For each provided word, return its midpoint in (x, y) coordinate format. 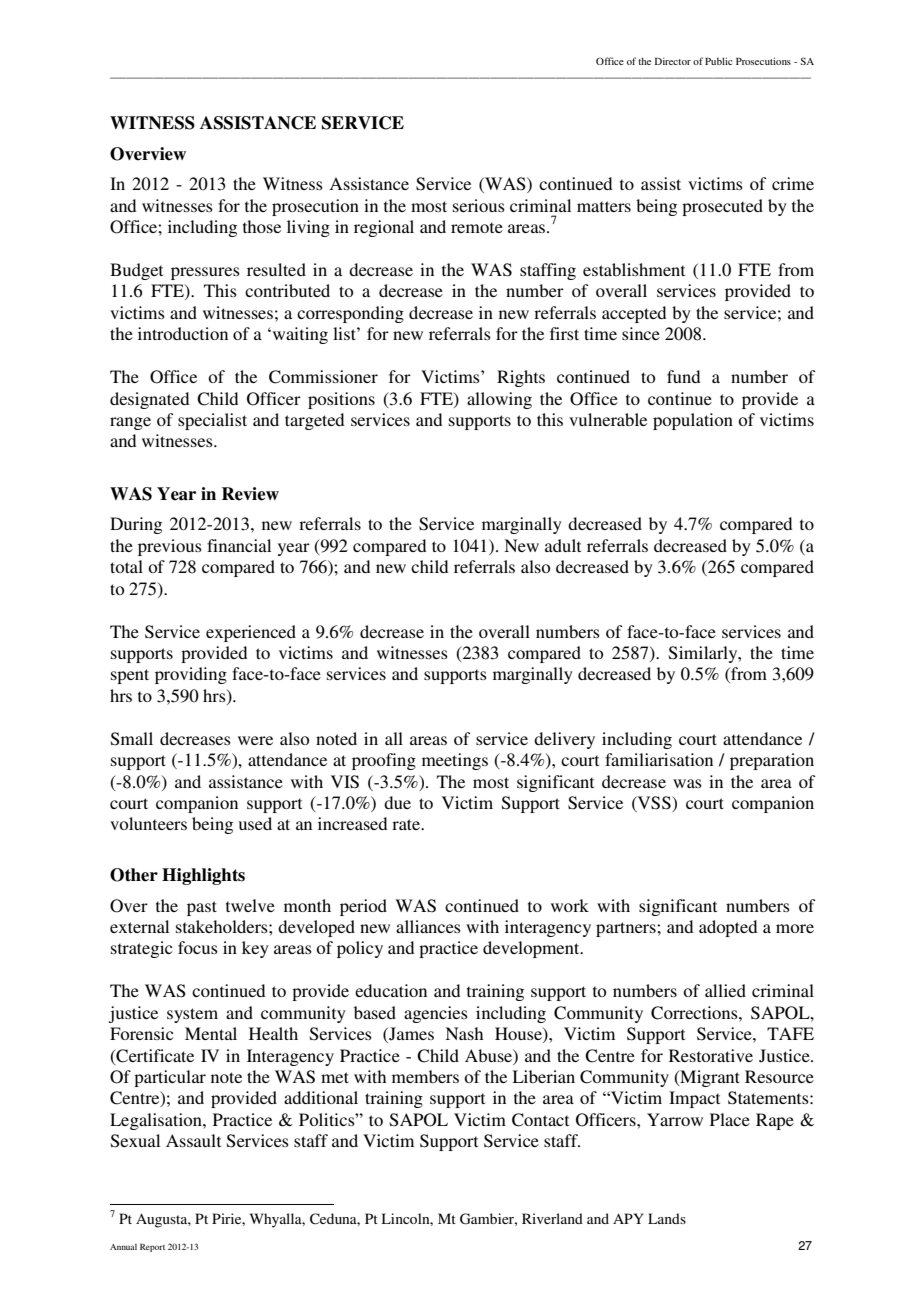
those (262, 226)
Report (152, 1247)
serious (479, 205)
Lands (667, 1218)
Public (718, 61)
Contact (540, 1120)
